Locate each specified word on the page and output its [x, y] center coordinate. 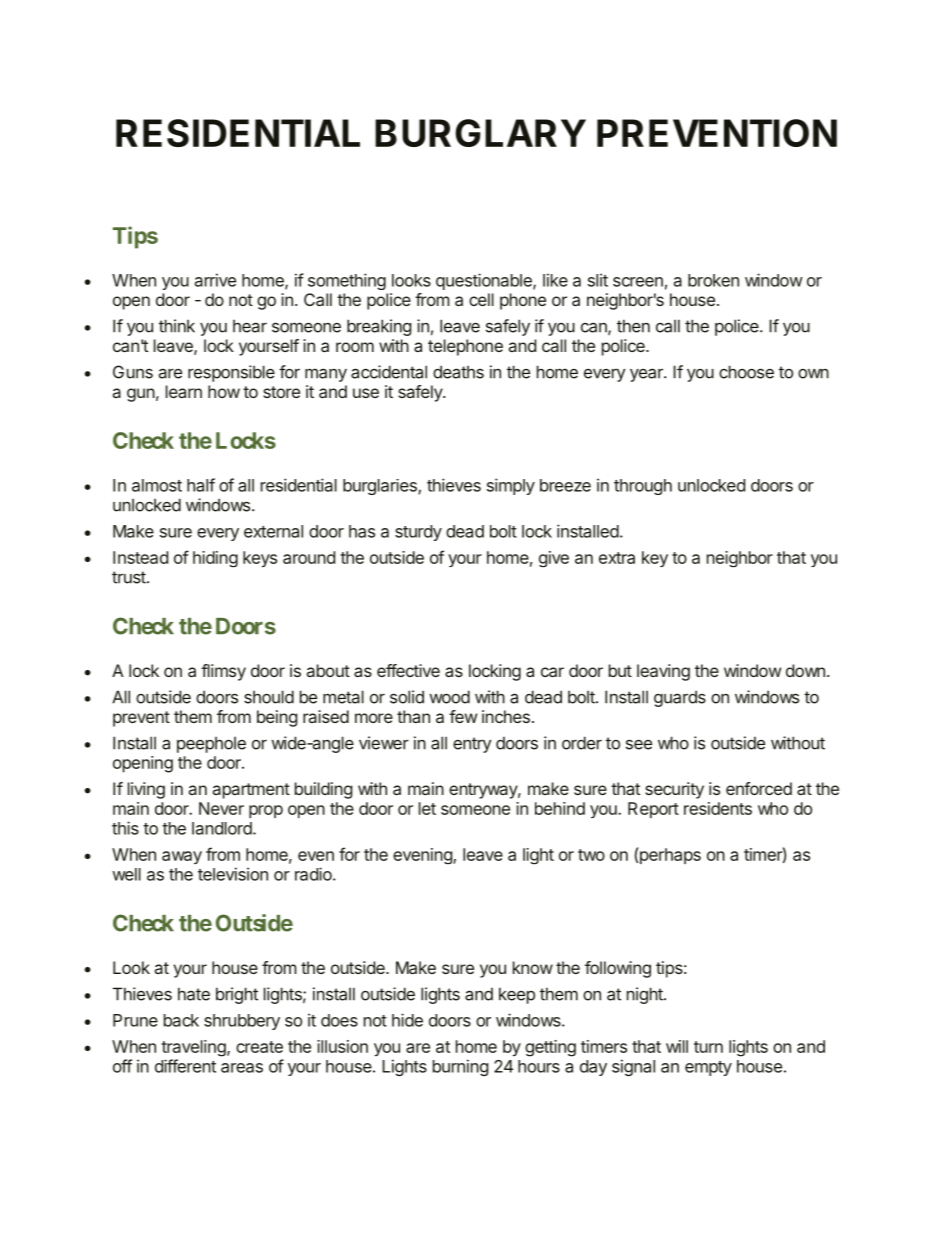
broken [713, 280]
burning [460, 1067]
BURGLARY [480, 133]
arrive [215, 280]
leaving [663, 672]
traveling [194, 1048]
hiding [215, 559]
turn [708, 1047]
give [554, 559]
